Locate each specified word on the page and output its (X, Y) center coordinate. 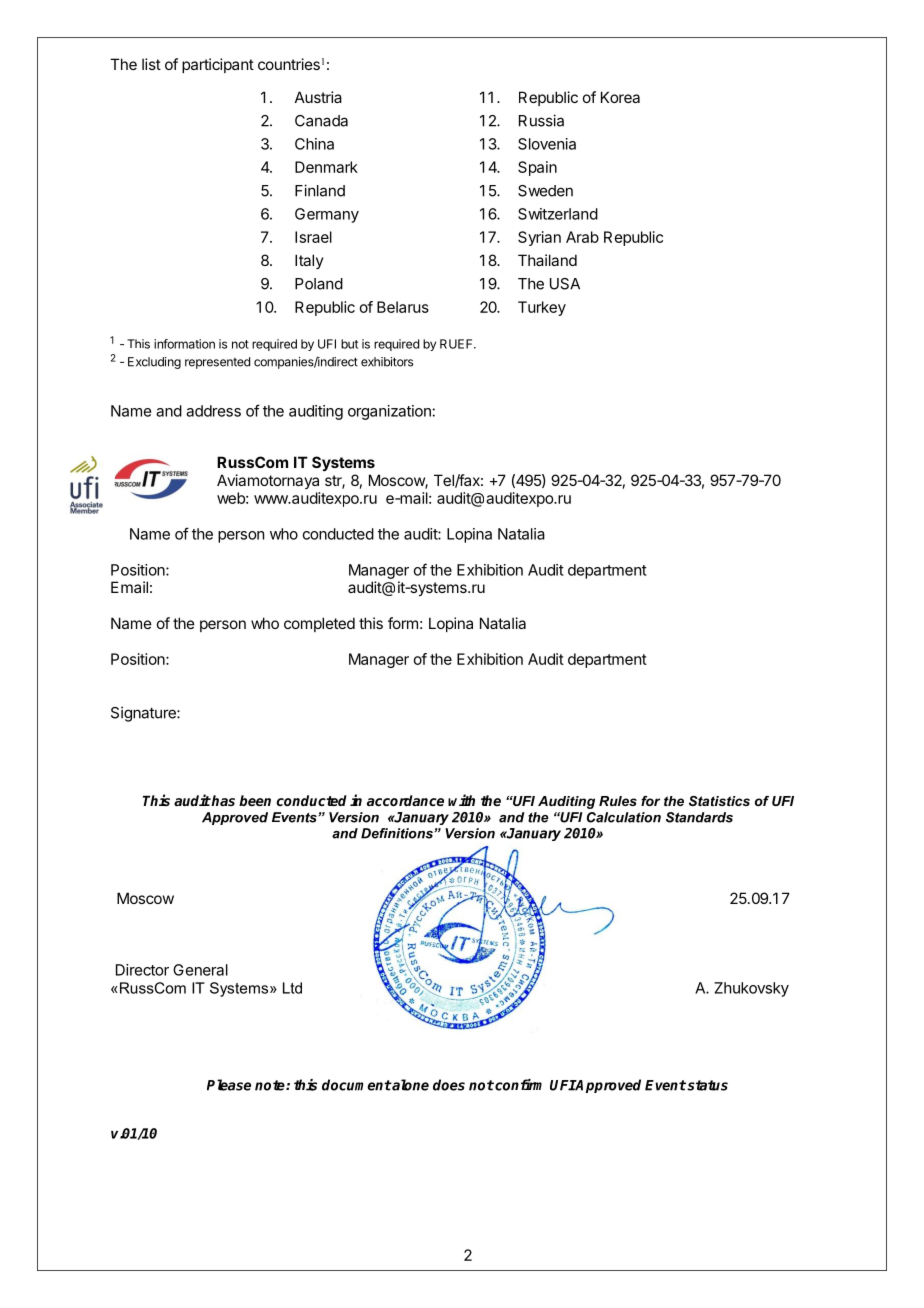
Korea (620, 97)
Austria (318, 97)
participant (218, 65)
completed (319, 624)
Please (229, 1085)
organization (390, 412)
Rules (618, 801)
